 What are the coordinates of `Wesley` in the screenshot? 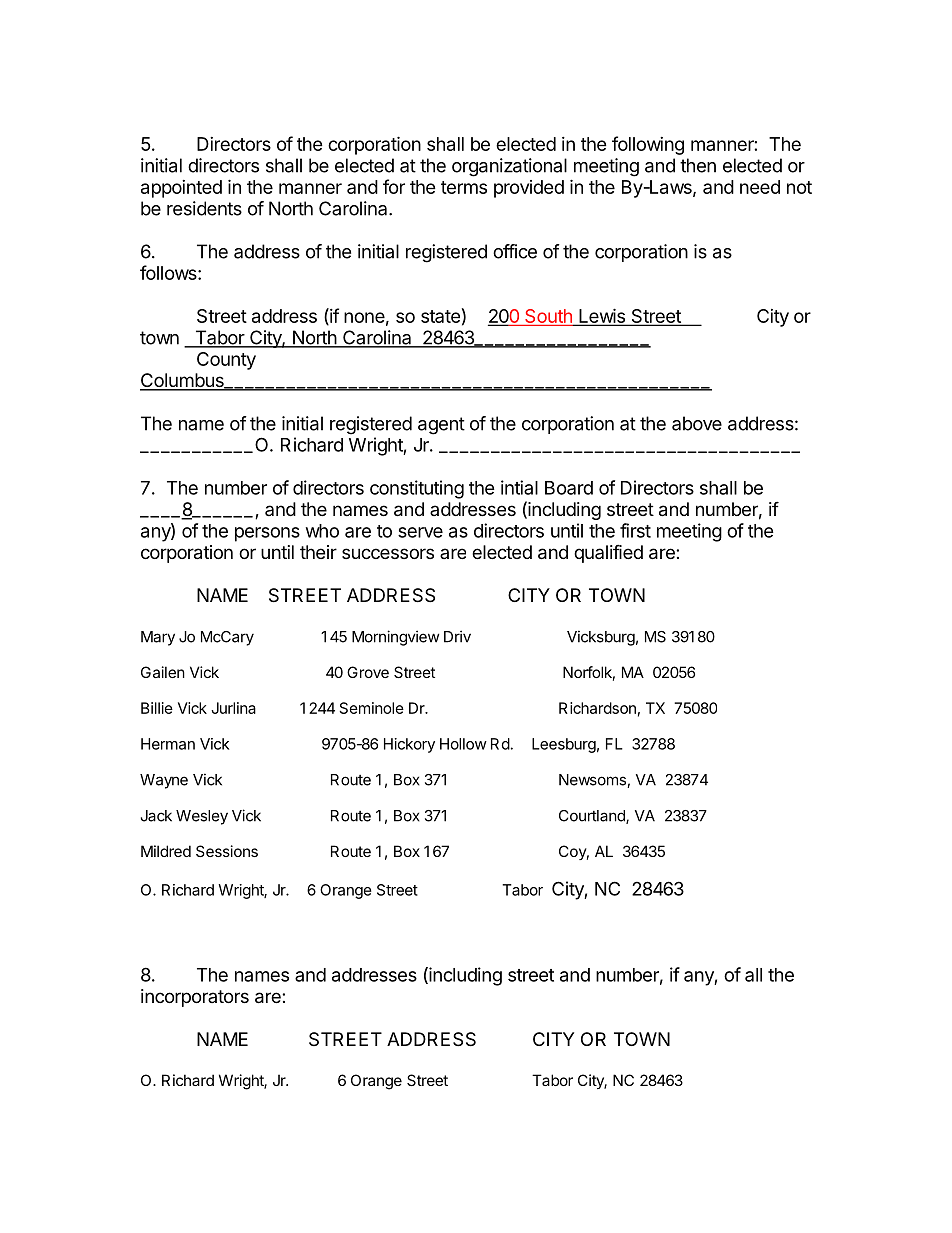 It's located at (202, 817).
